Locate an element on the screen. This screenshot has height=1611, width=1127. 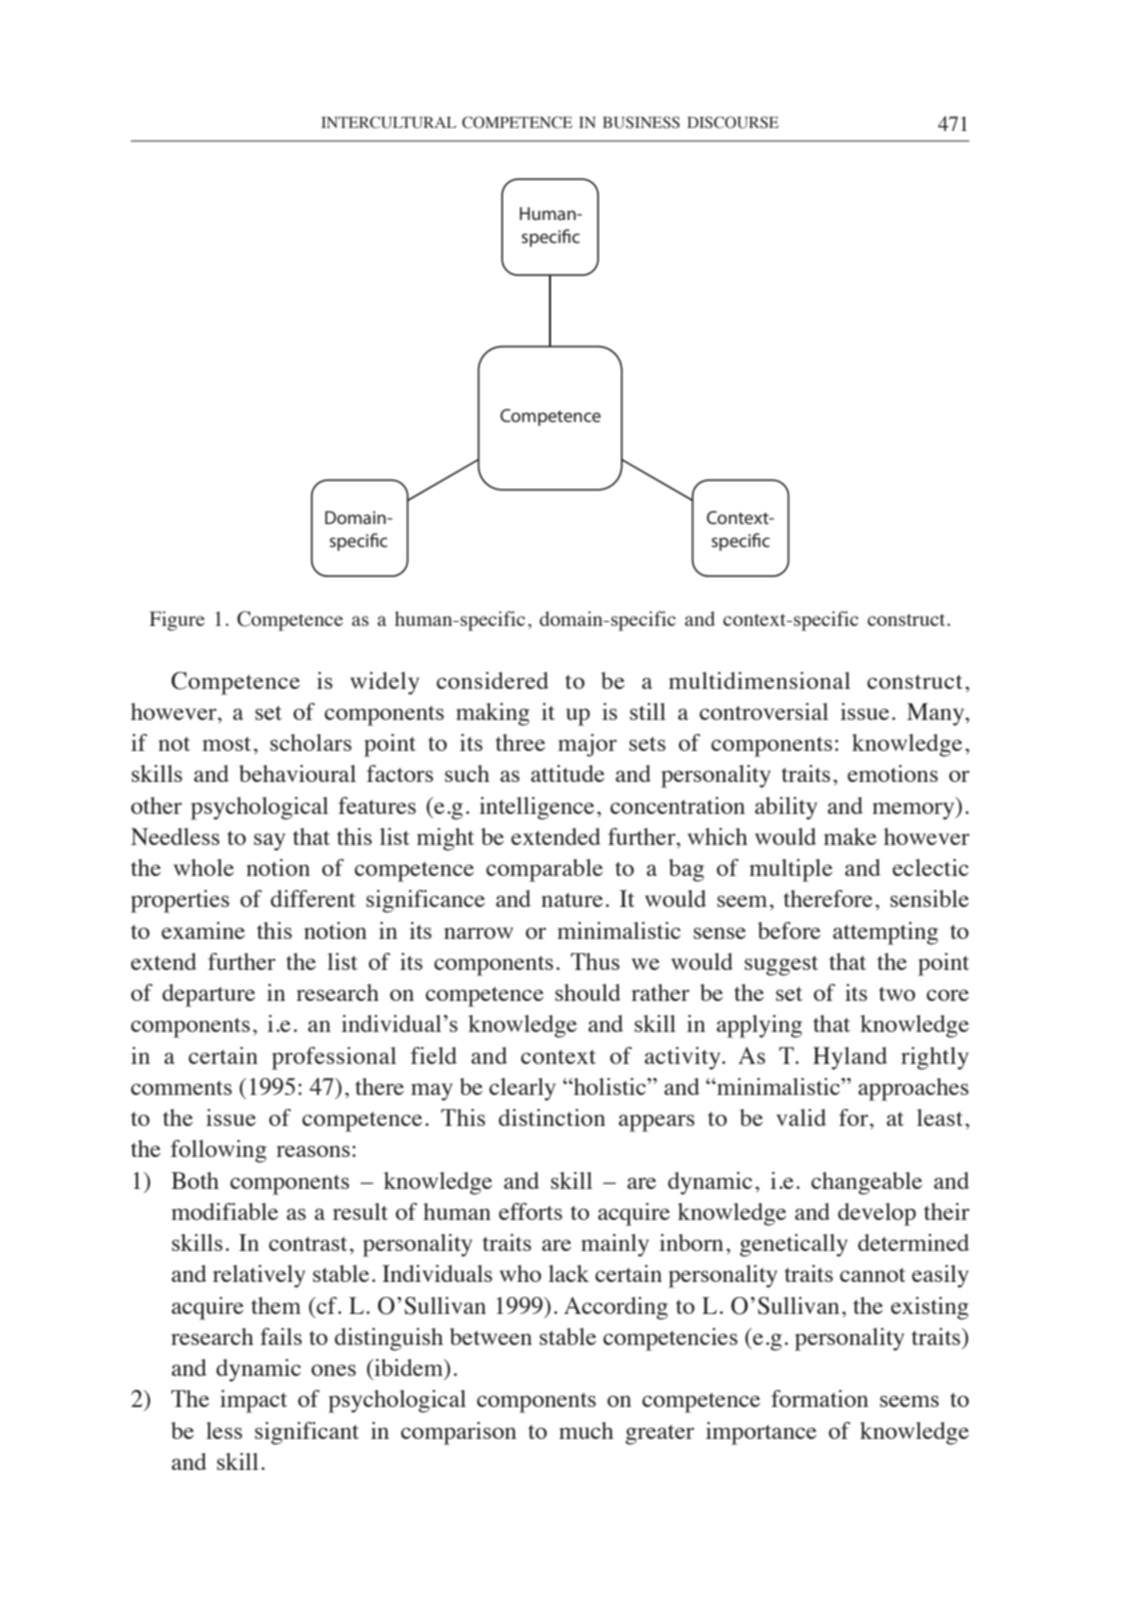
departure is located at coordinates (208, 995).
